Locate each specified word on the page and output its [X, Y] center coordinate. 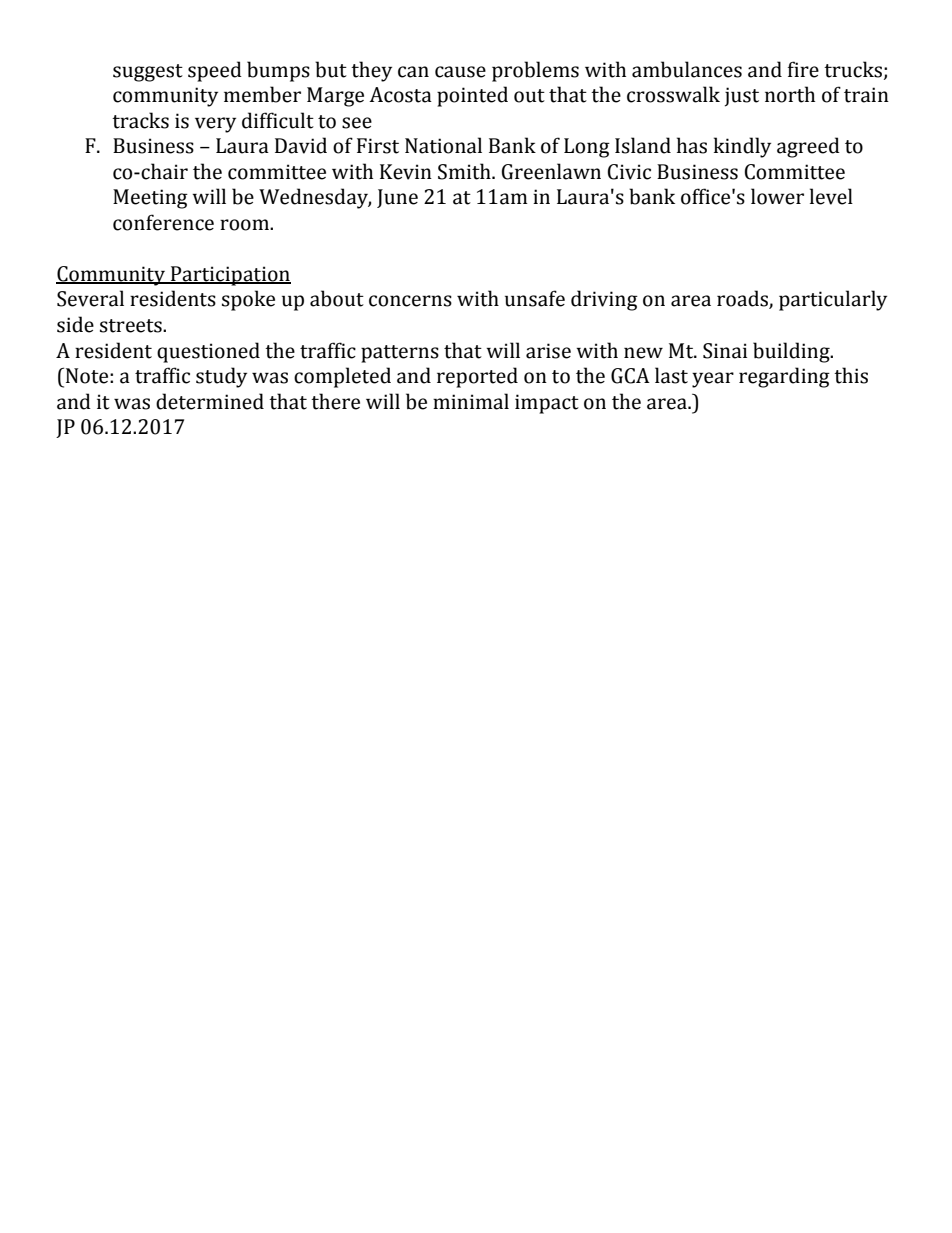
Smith [465, 171]
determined [210, 401]
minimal [471, 401]
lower [777, 196]
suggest [148, 73]
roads [743, 299]
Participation [230, 276]
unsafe [535, 298]
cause [460, 72]
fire [803, 69]
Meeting [150, 199]
